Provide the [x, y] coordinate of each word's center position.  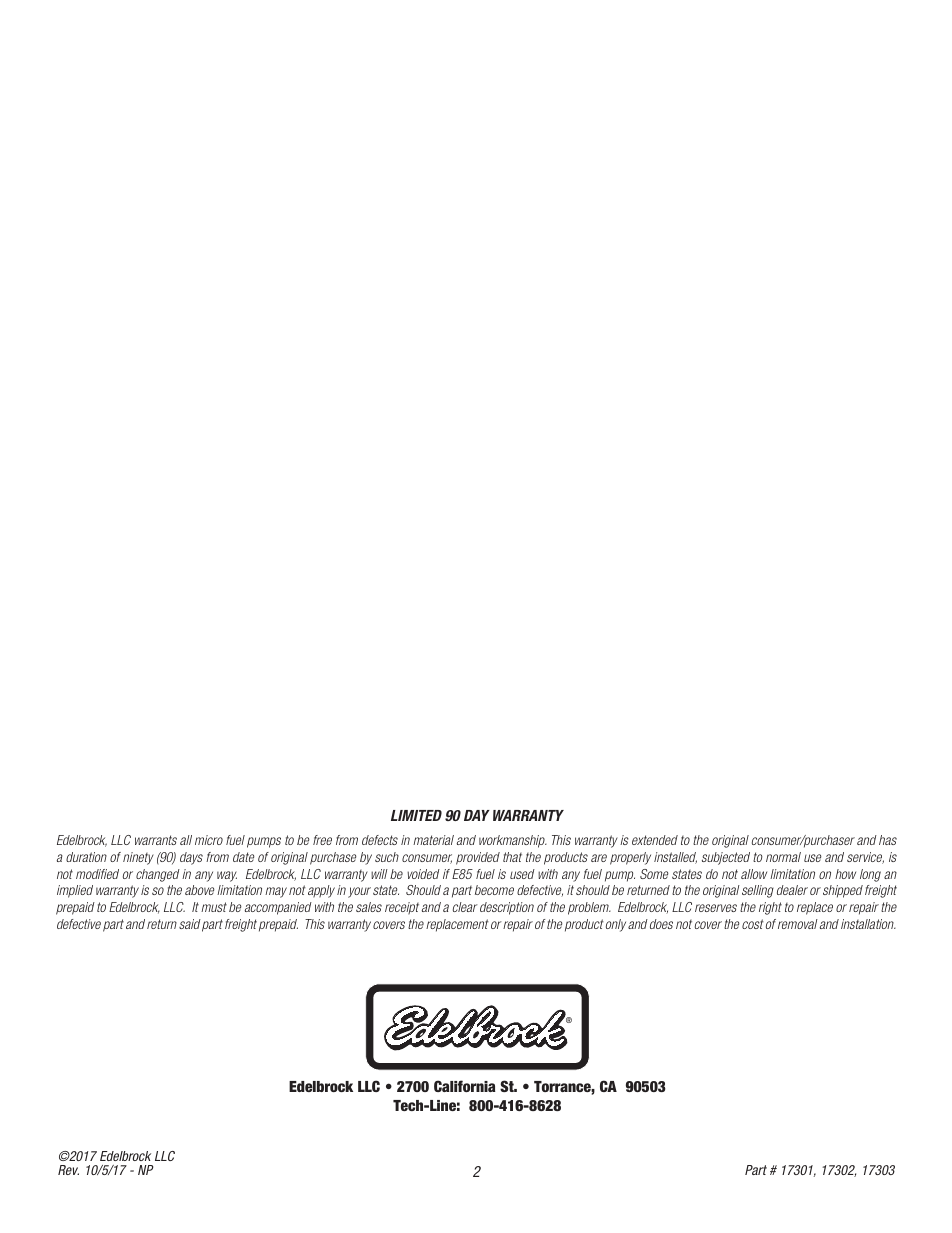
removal [798, 924]
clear [465, 907]
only [616, 925]
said [190, 924]
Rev [68, 1170]
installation [868, 924]
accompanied [278, 908]
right [770, 908]
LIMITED [416, 815]
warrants [156, 840]
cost [753, 924]
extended [655, 840]
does [661, 924]
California [465, 1086]
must [214, 907]
